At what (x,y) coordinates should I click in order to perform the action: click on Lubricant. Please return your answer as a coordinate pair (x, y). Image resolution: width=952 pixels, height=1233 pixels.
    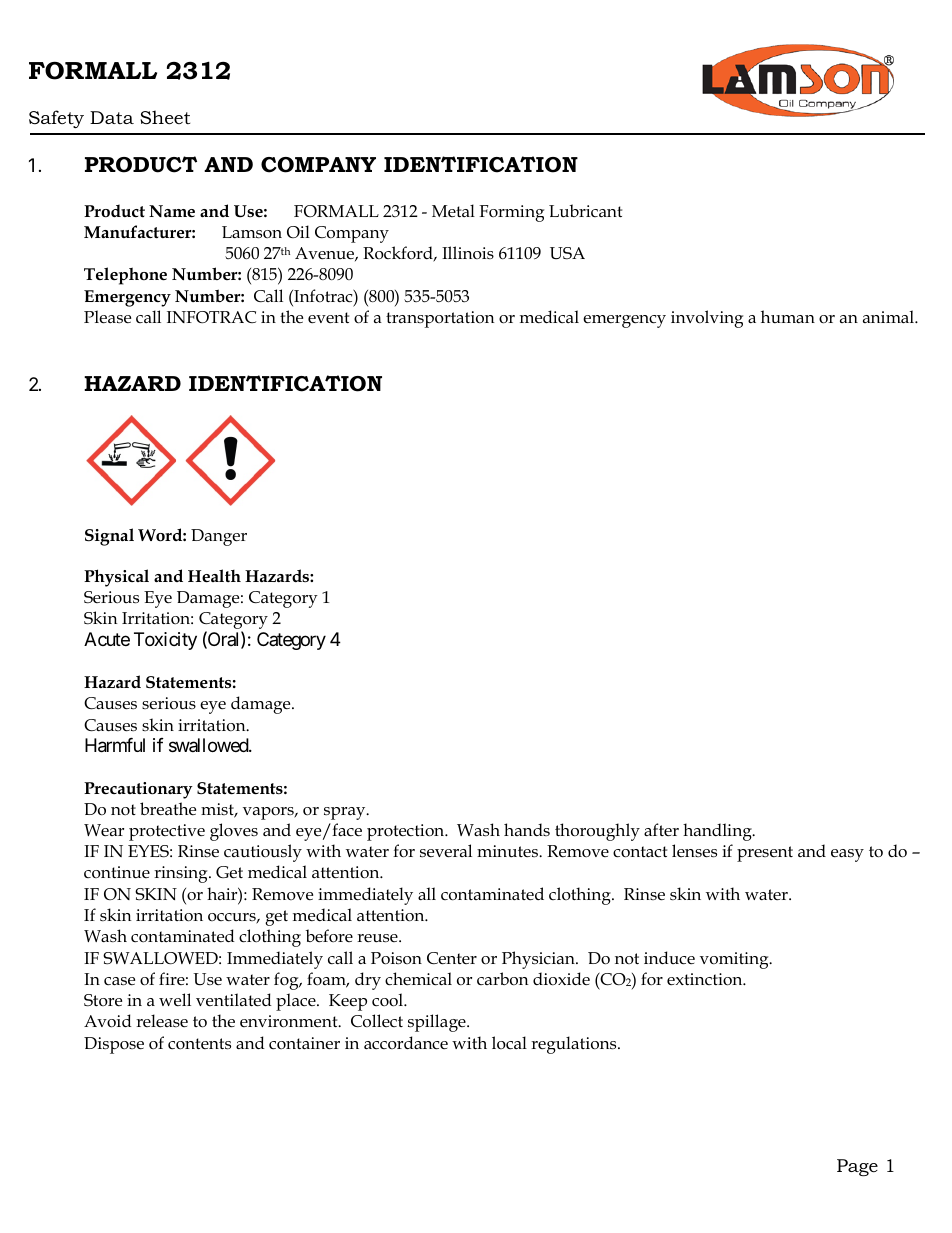
    Looking at the image, I should click on (585, 211).
